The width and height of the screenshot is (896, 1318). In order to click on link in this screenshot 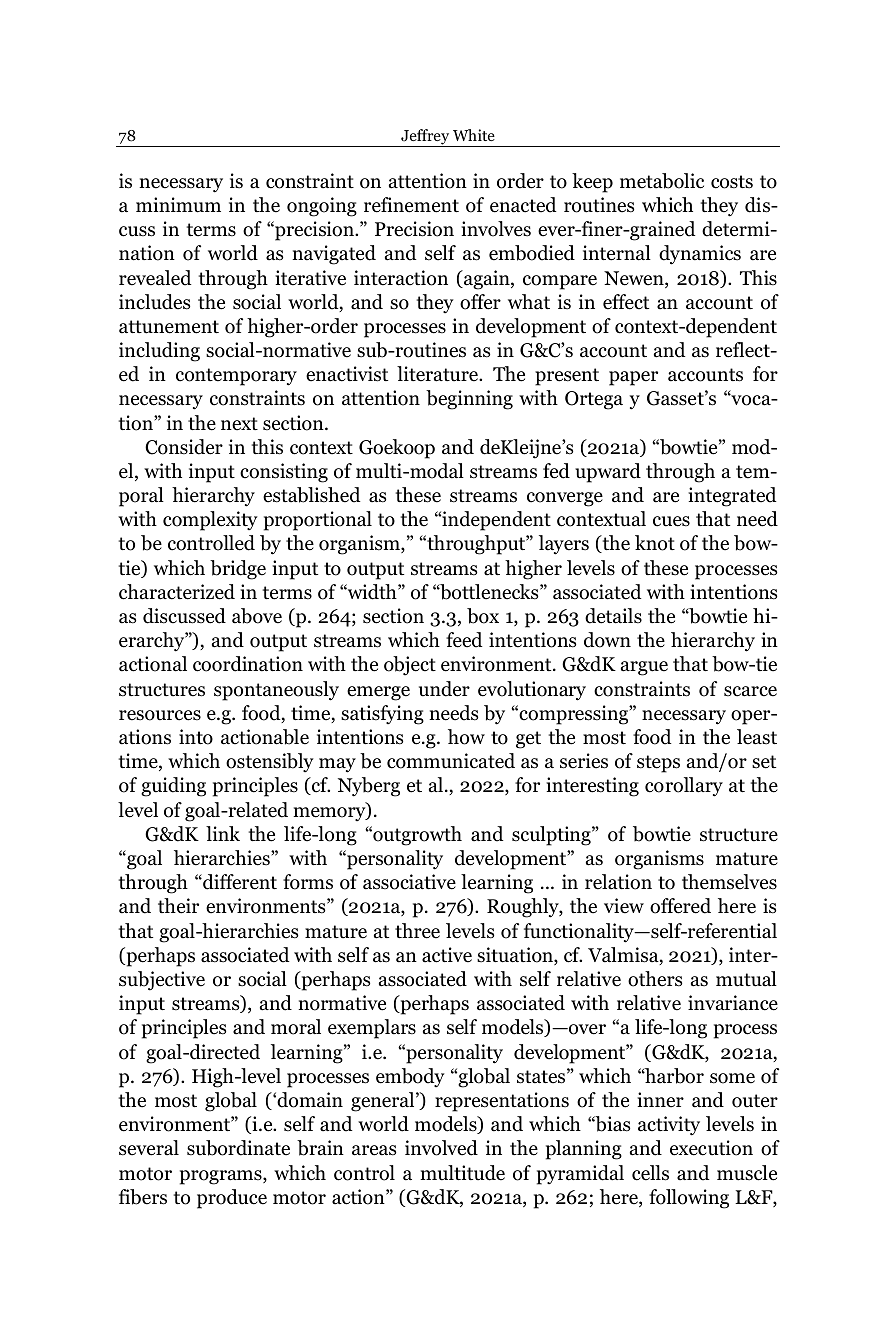, I will do `click(223, 833)`.
